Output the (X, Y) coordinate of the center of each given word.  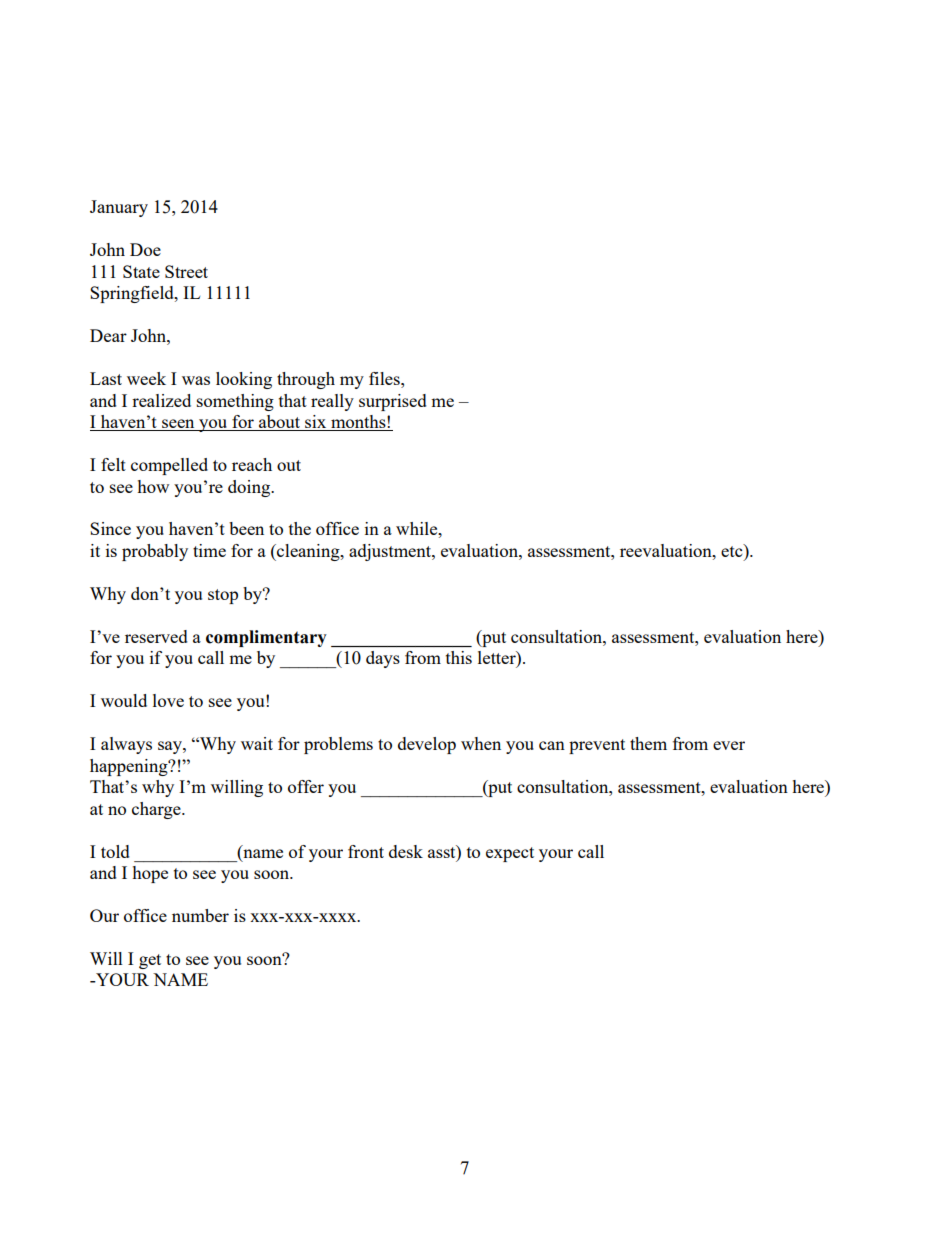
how (153, 486)
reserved (156, 636)
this (459, 657)
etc (733, 550)
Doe (145, 249)
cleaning (308, 552)
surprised (393, 402)
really (332, 402)
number (200, 915)
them (648, 743)
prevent (597, 746)
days (383, 659)
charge (157, 810)
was (196, 380)
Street (186, 271)
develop (427, 745)
